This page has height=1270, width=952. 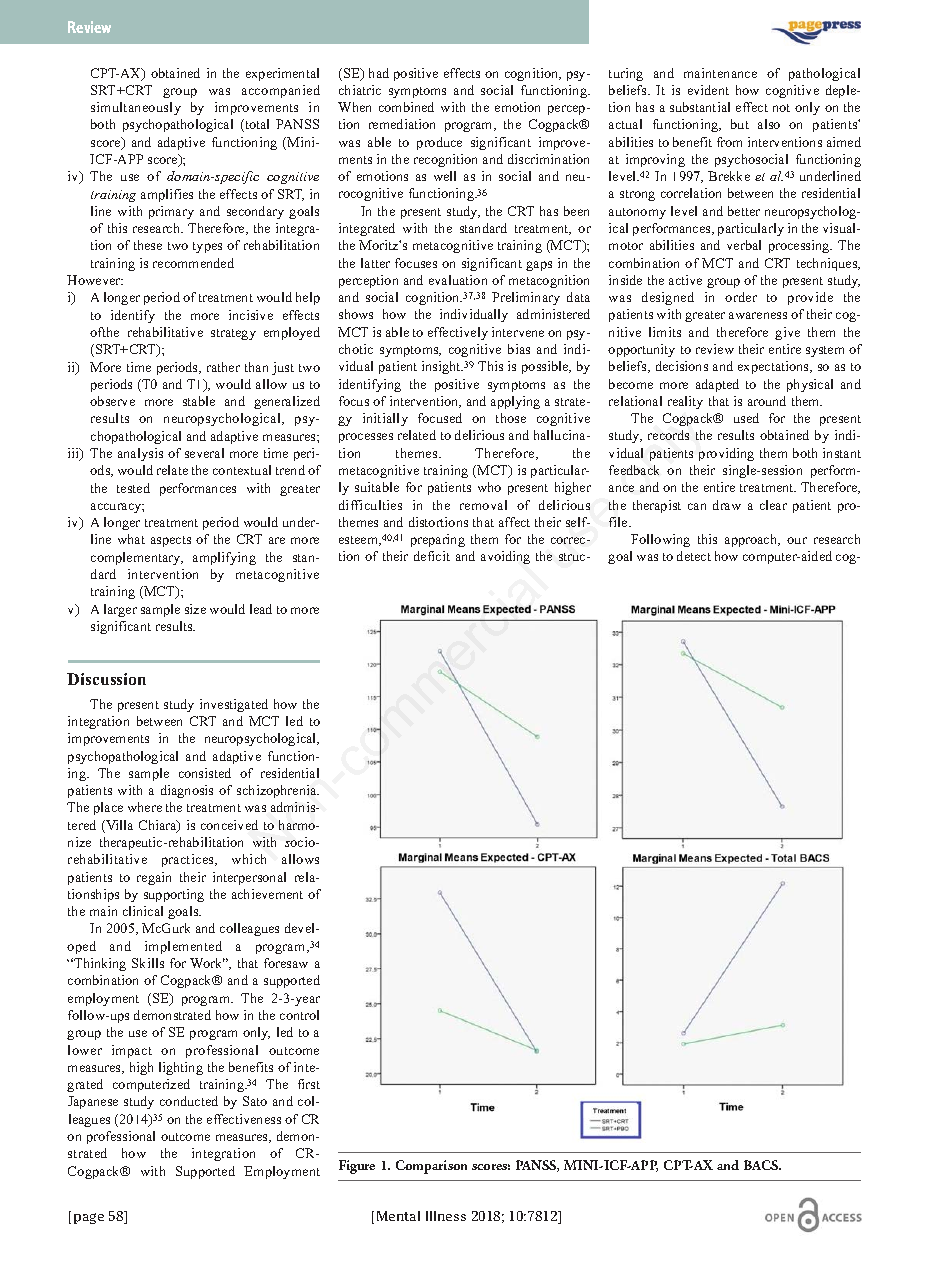 What do you see at coordinates (431, 1167) in the page?
I see `Comparison` at bounding box center [431, 1167].
